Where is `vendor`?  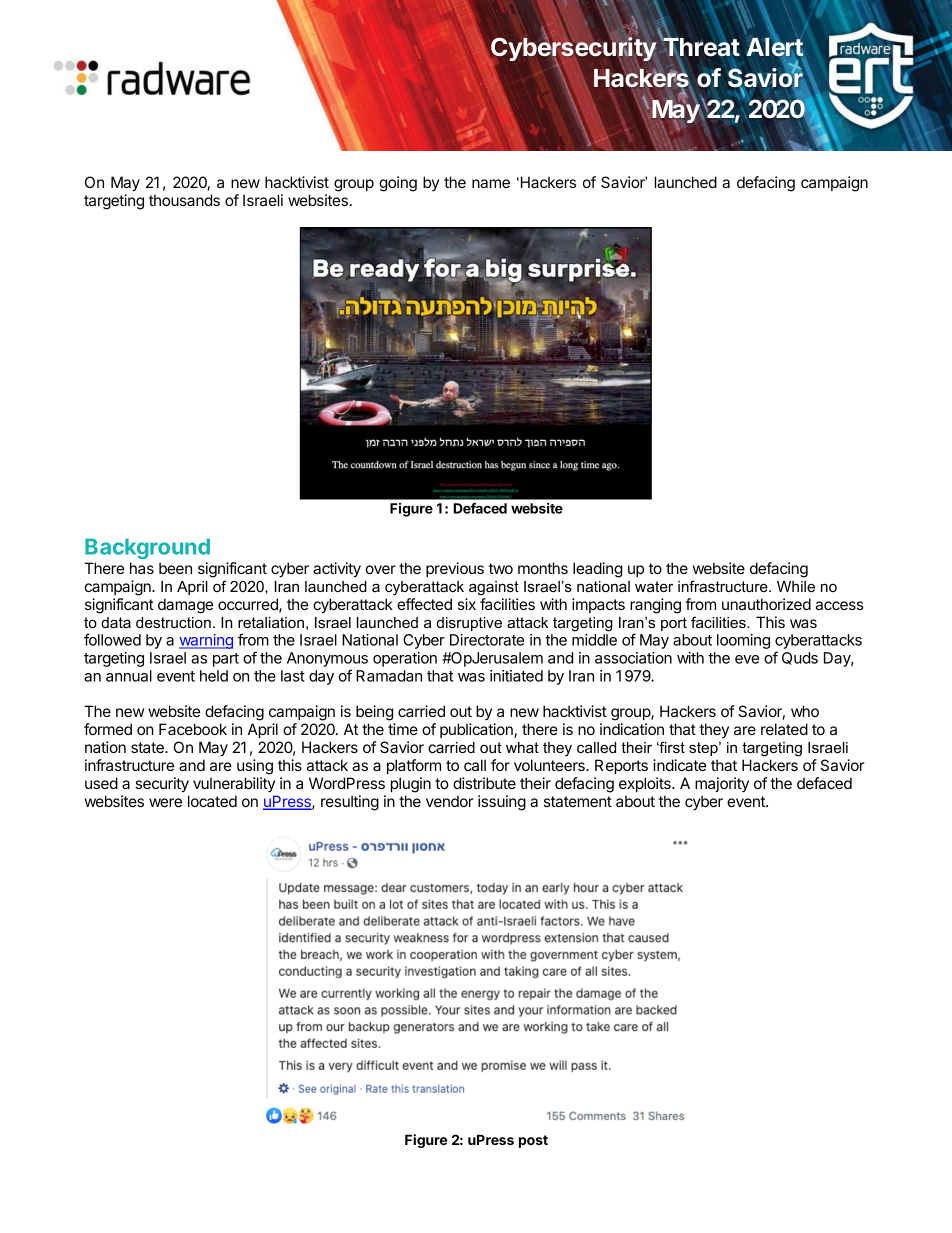 vendor is located at coordinates (449, 801).
